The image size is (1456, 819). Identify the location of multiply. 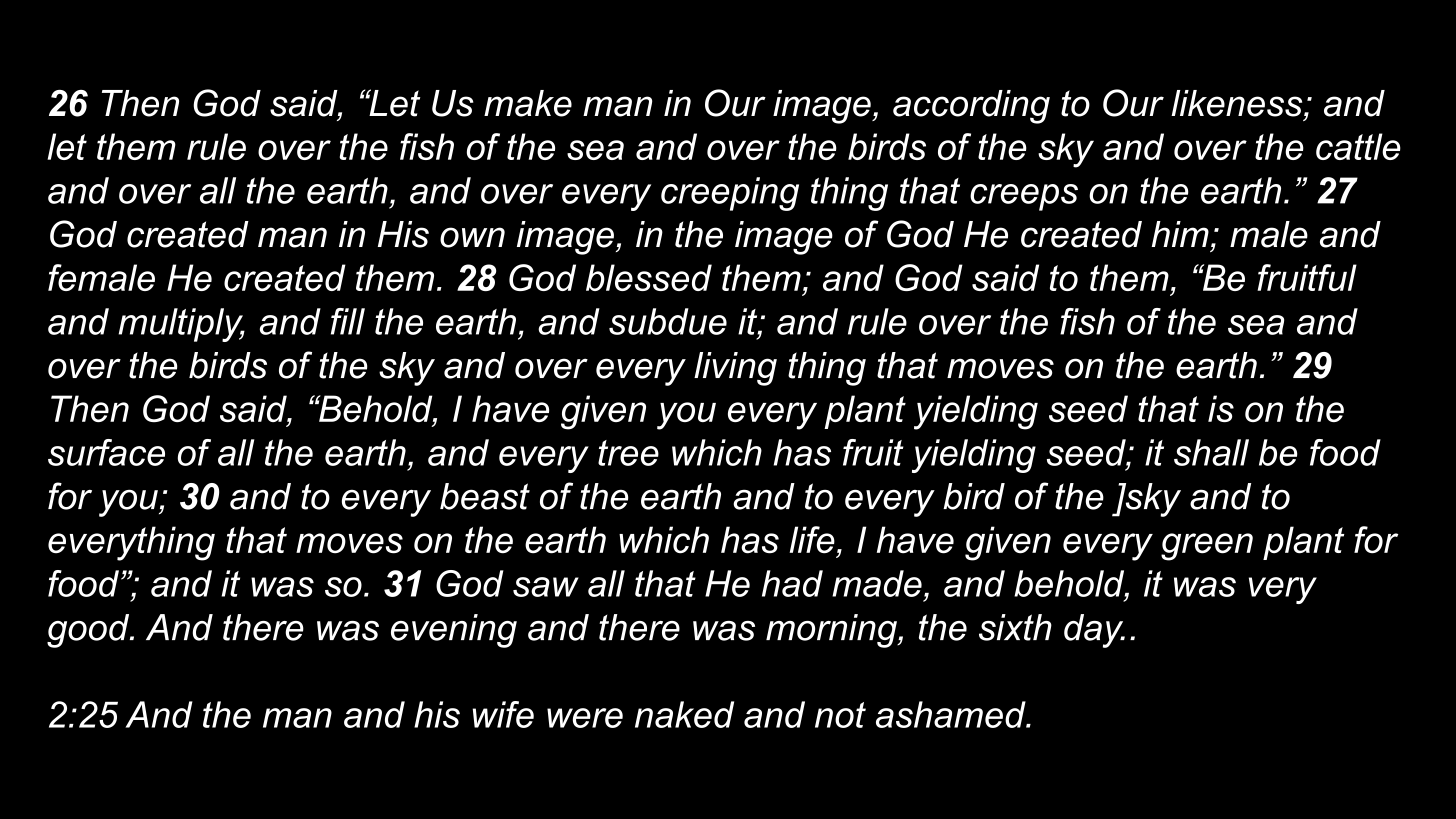
(181, 325).
